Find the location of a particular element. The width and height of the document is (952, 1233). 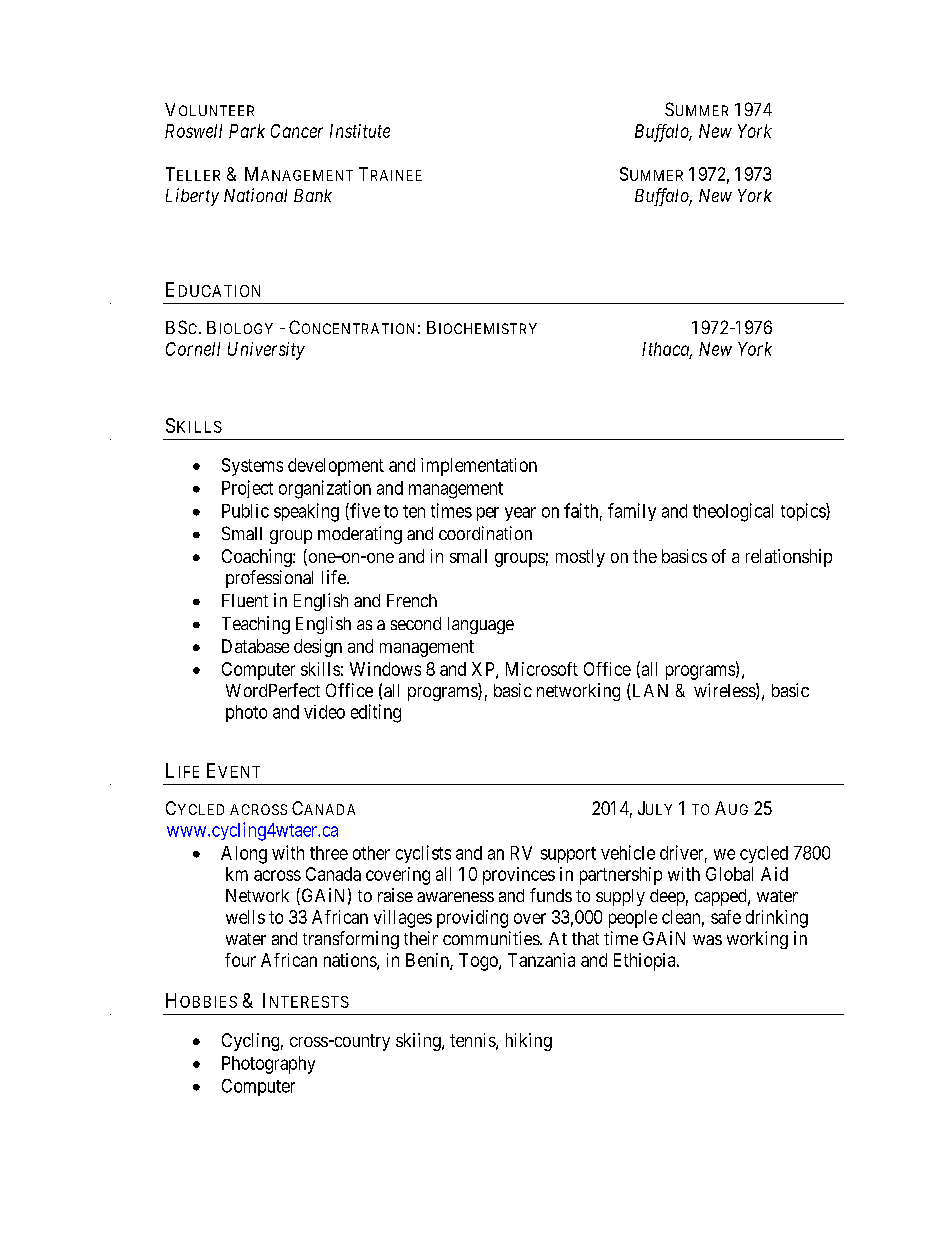

support is located at coordinates (568, 855).
